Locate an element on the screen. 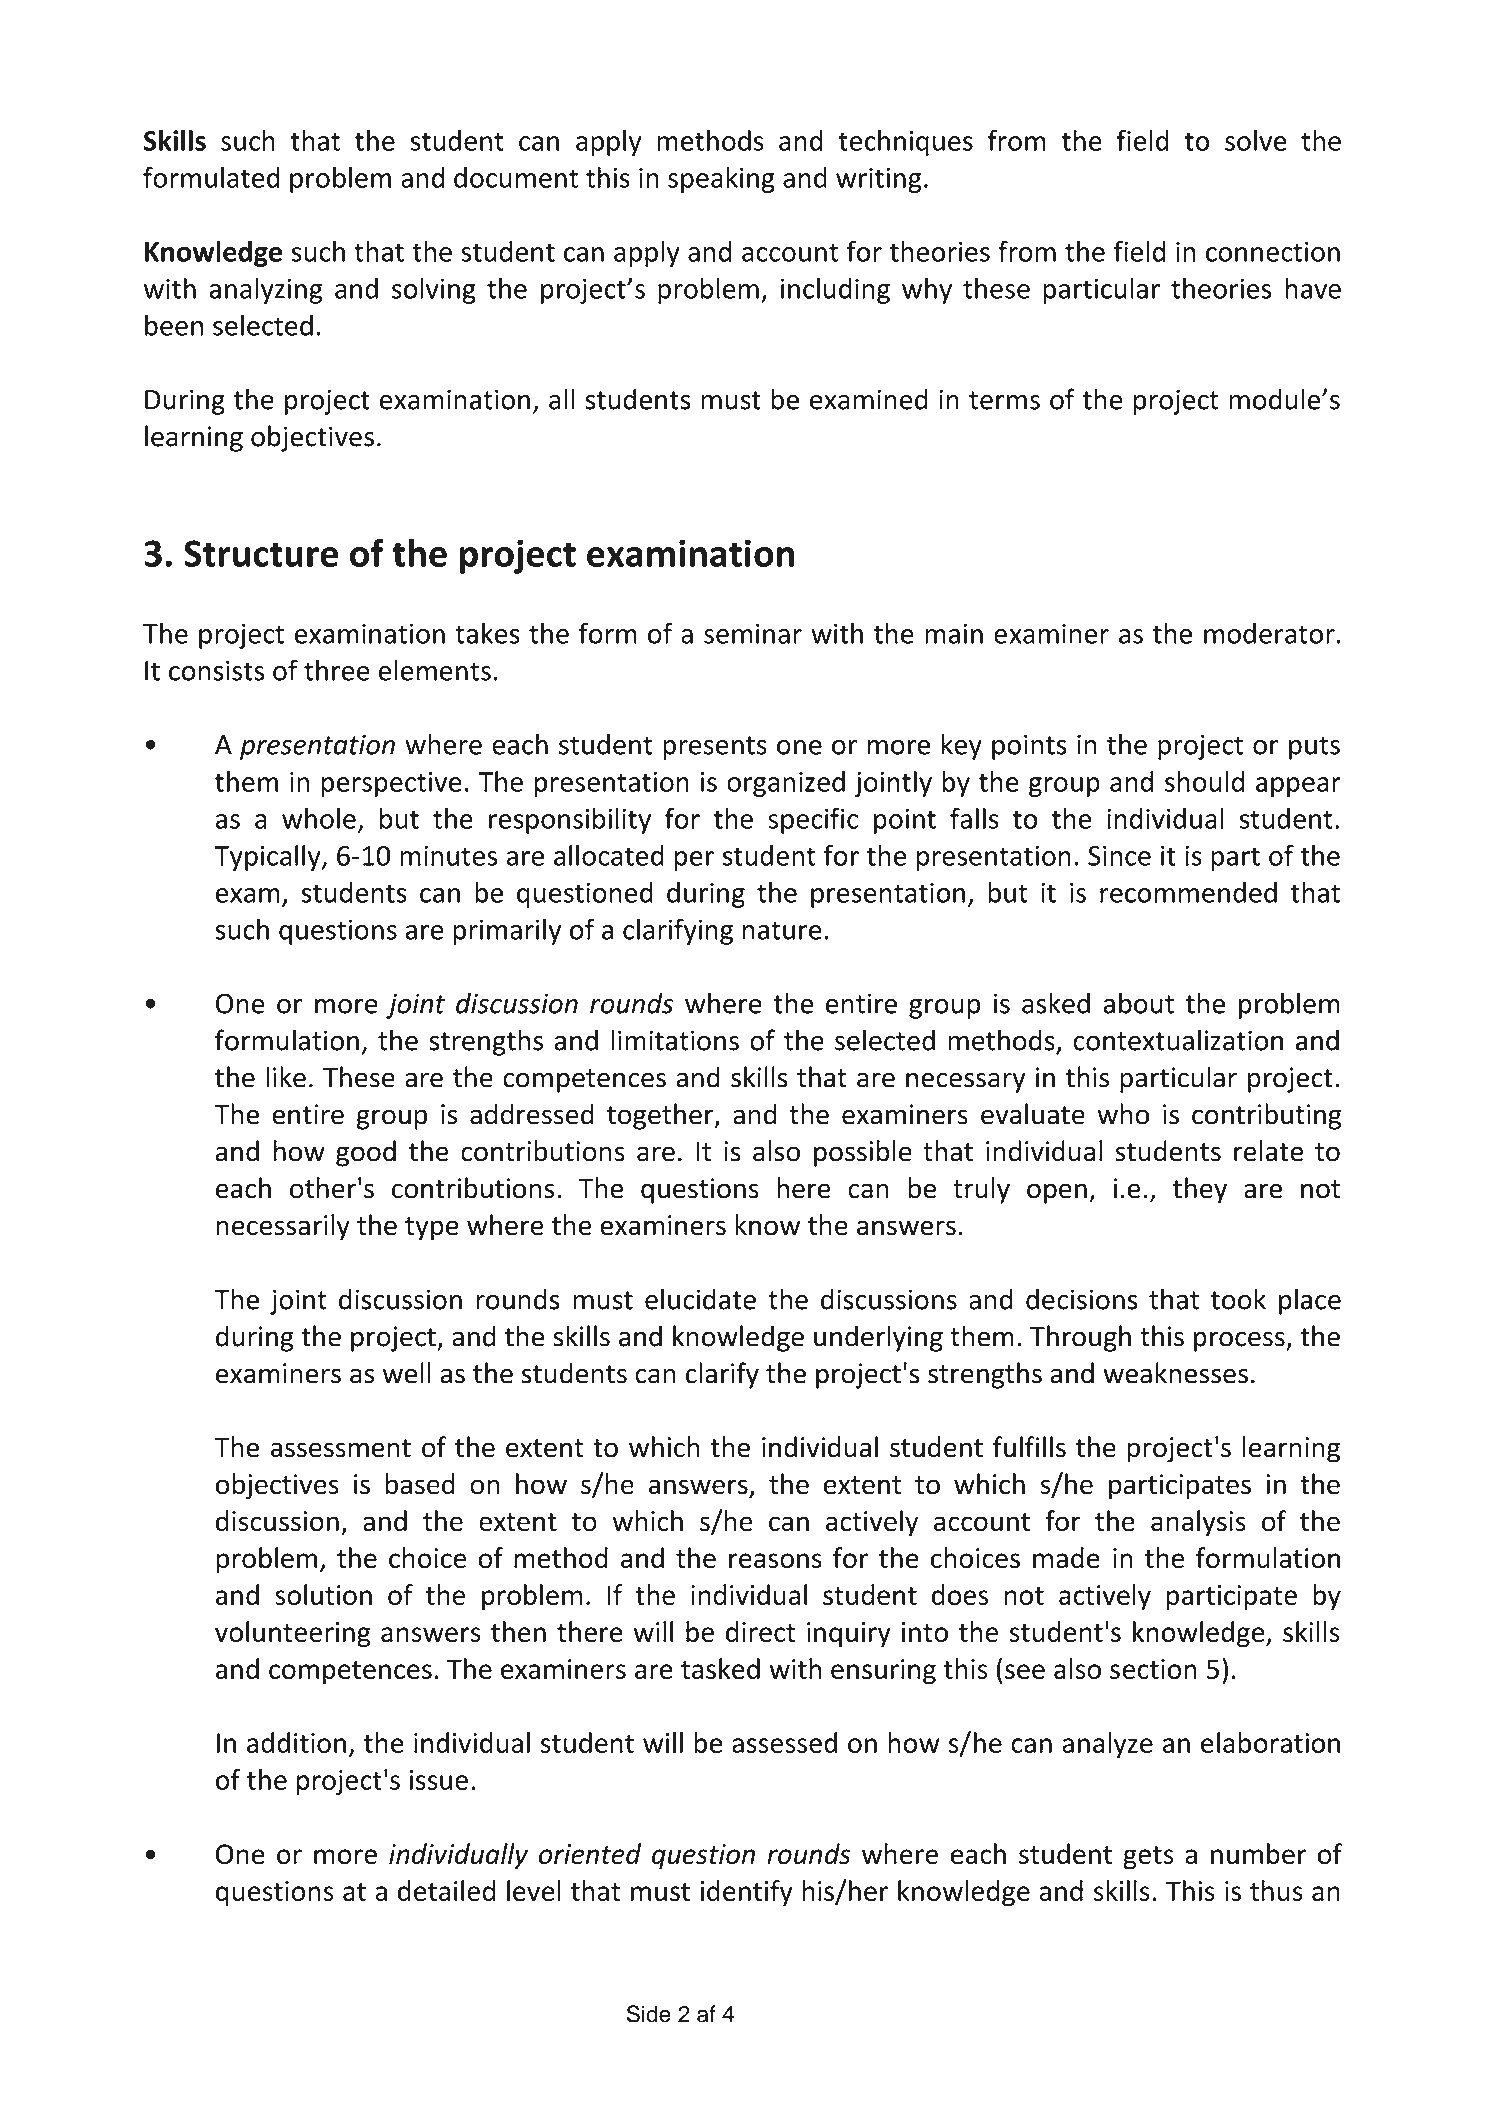 The image size is (1503, 2125). well is located at coordinates (407, 1373).
